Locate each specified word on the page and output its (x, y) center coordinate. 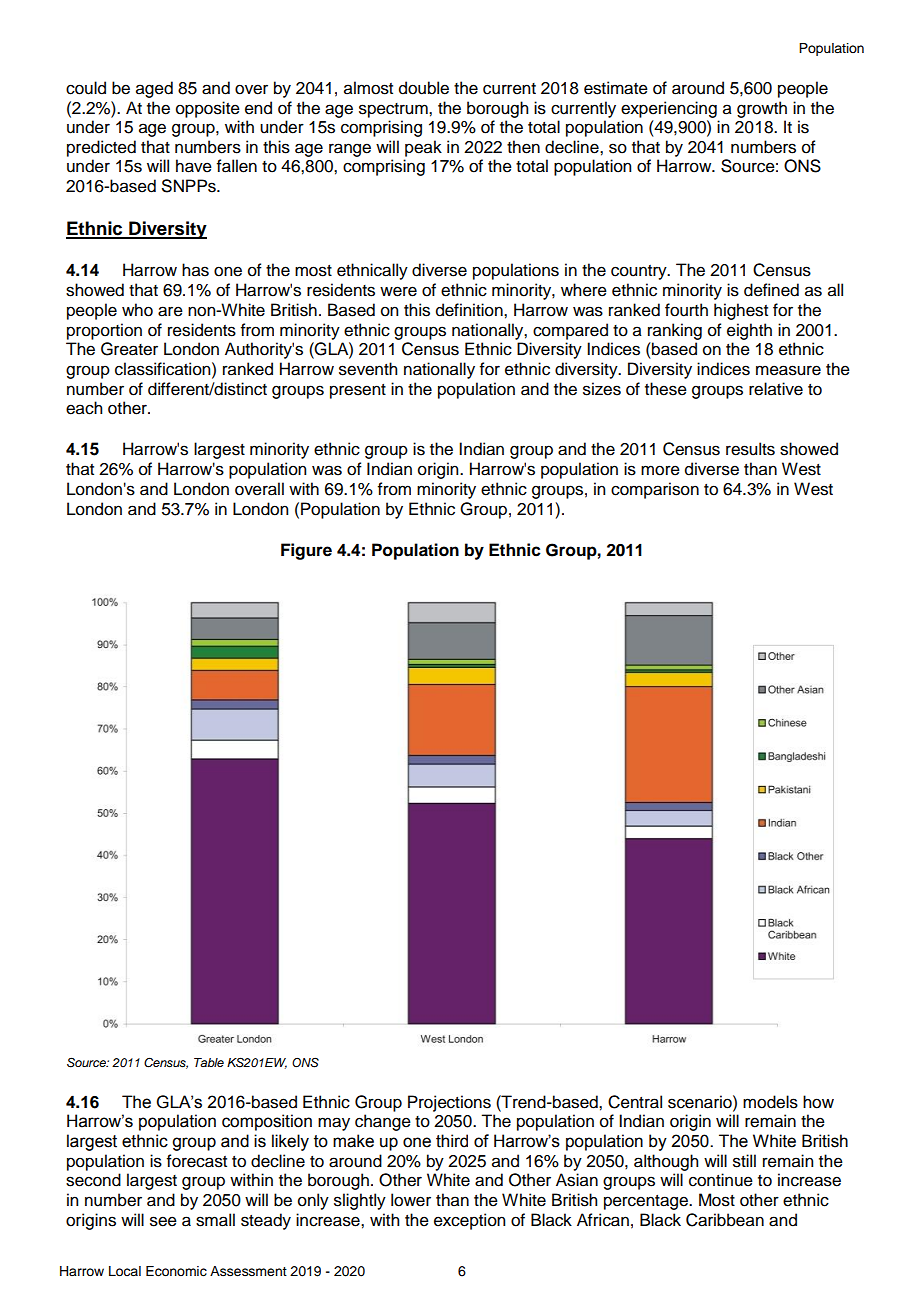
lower (411, 1200)
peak (423, 148)
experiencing (669, 109)
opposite (208, 109)
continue (721, 1180)
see (163, 1221)
